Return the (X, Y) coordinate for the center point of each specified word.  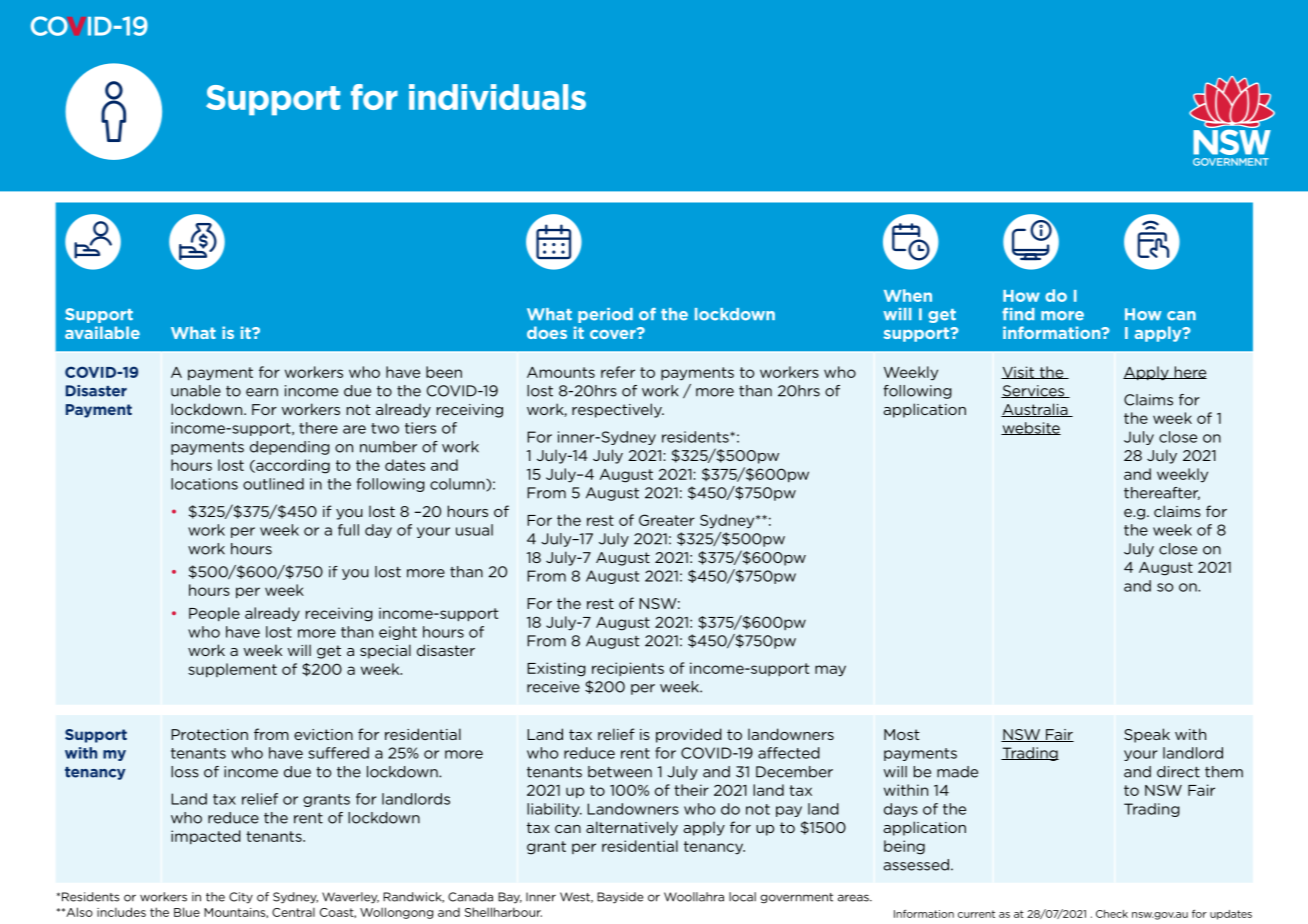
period (605, 315)
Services (1034, 391)
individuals (497, 97)
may (830, 671)
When (908, 295)
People (214, 614)
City (241, 898)
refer (618, 372)
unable (196, 391)
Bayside (620, 898)
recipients (628, 669)
